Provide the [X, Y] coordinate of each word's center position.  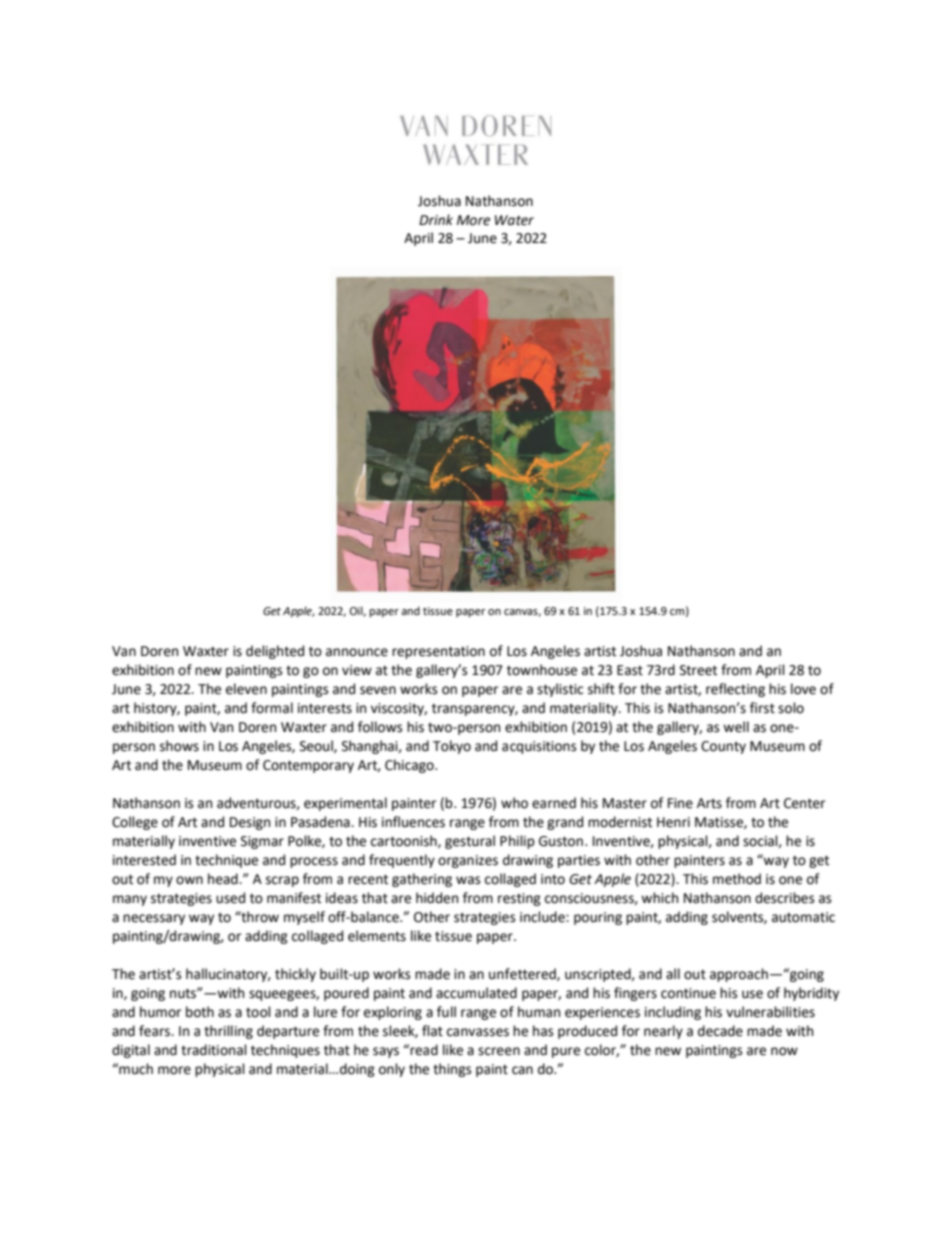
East [630, 670]
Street [698, 670]
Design [250, 823]
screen [499, 1051]
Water [514, 220]
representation [438, 652]
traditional [214, 1050]
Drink [436, 219]
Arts [709, 803]
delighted [275, 652]
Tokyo [452, 747]
